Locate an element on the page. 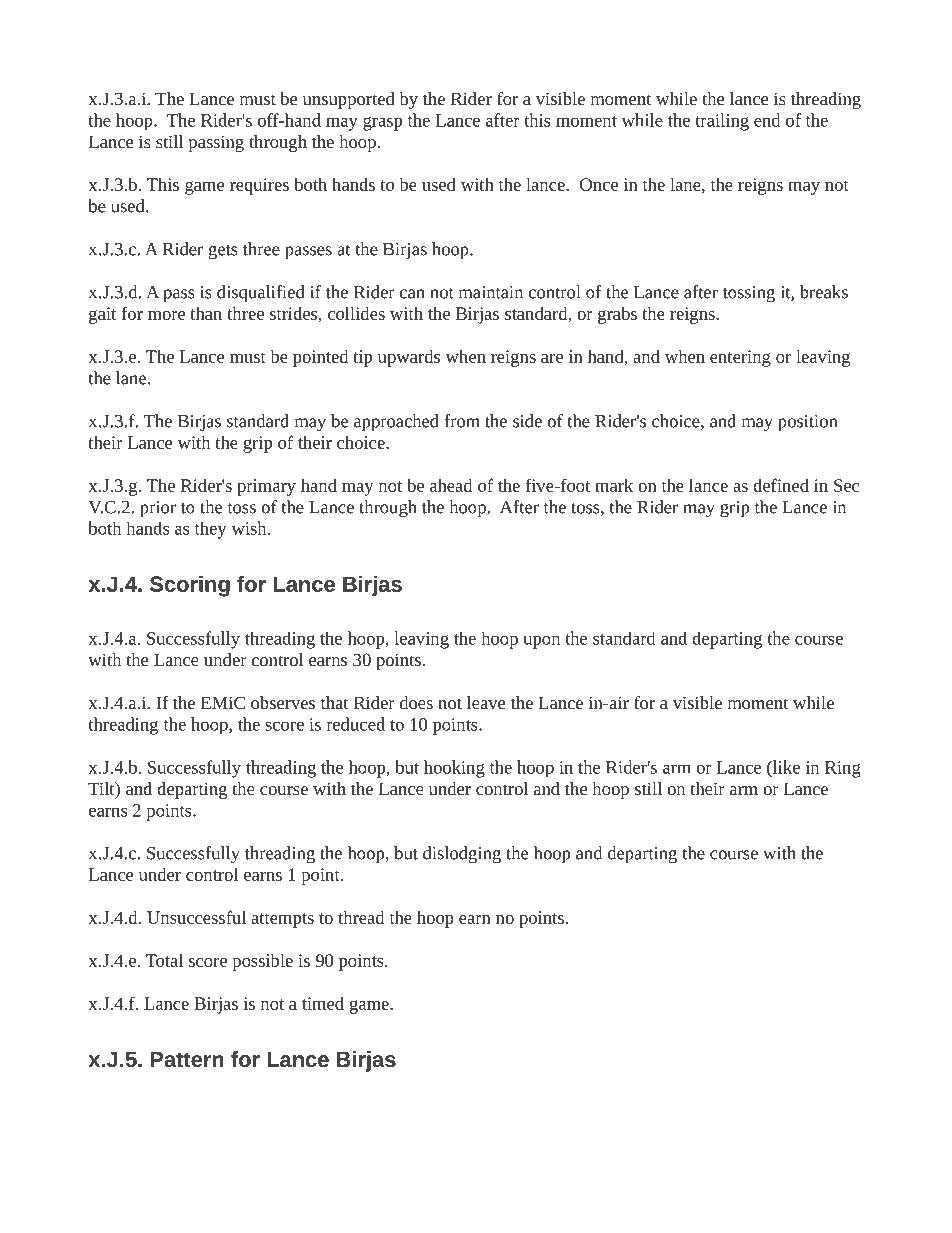 The width and height of the document is (952, 1233). grasp is located at coordinates (382, 124).
